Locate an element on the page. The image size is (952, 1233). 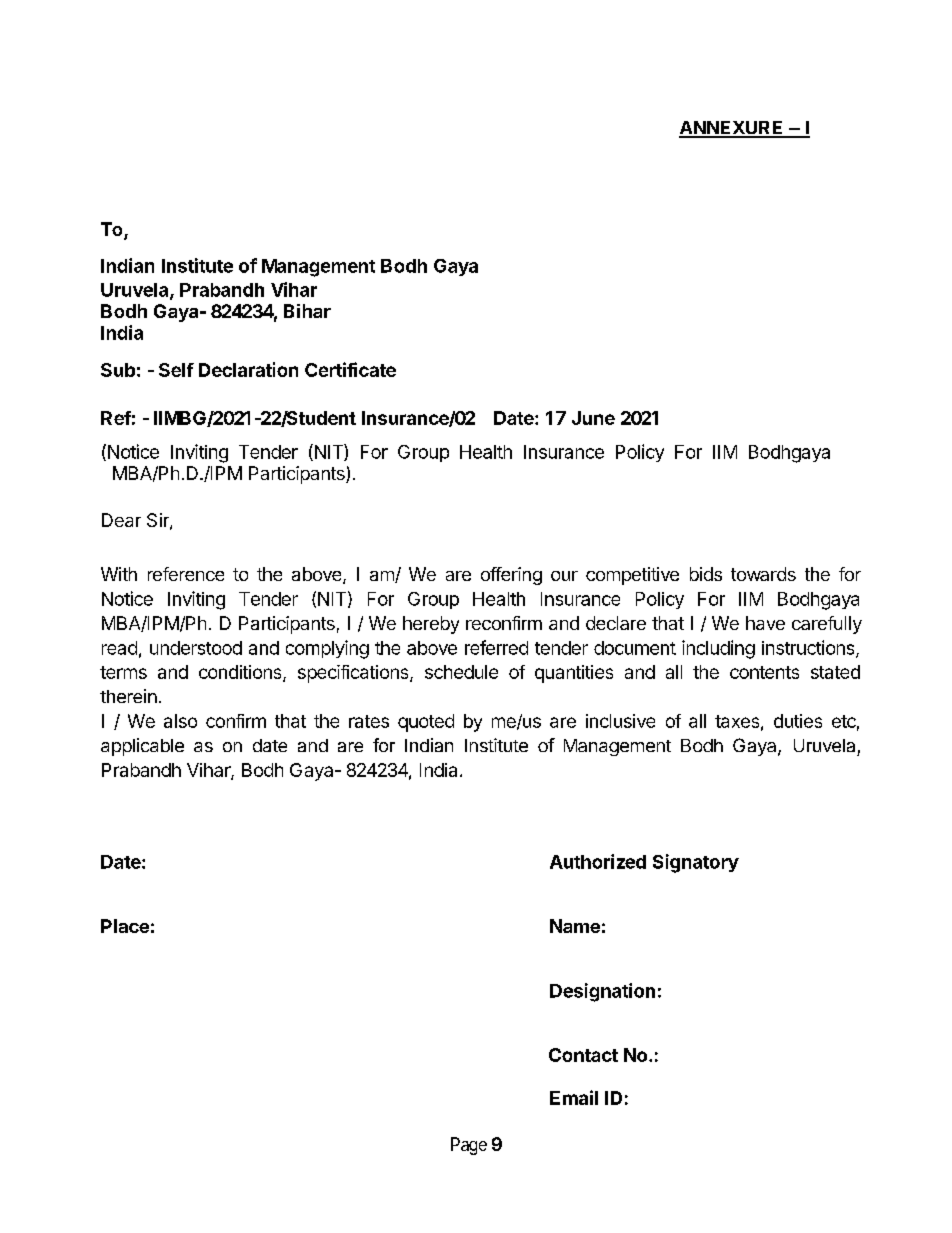
Email is located at coordinates (574, 1097).
